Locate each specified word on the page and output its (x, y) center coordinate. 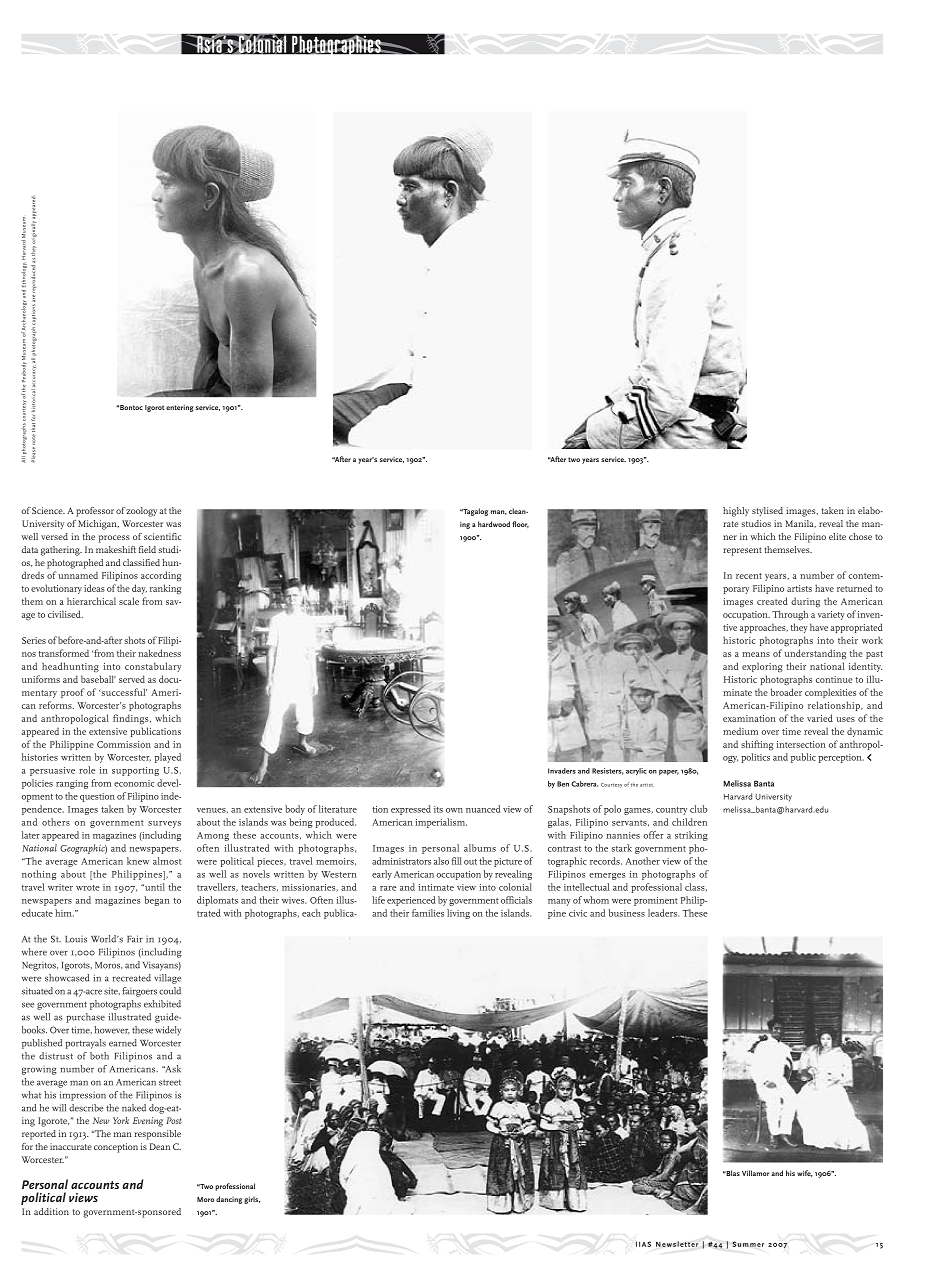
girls (252, 1200)
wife (805, 1173)
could (170, 991)
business (627, 913)
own (454, 810)
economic (134, 783)
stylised (767, 511)
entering (180, 408)
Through (790, 615)
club (698, 809)
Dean (160, 1146)
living (458, 914)
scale (129, 601)
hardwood (494, 524)
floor (520, 524)
